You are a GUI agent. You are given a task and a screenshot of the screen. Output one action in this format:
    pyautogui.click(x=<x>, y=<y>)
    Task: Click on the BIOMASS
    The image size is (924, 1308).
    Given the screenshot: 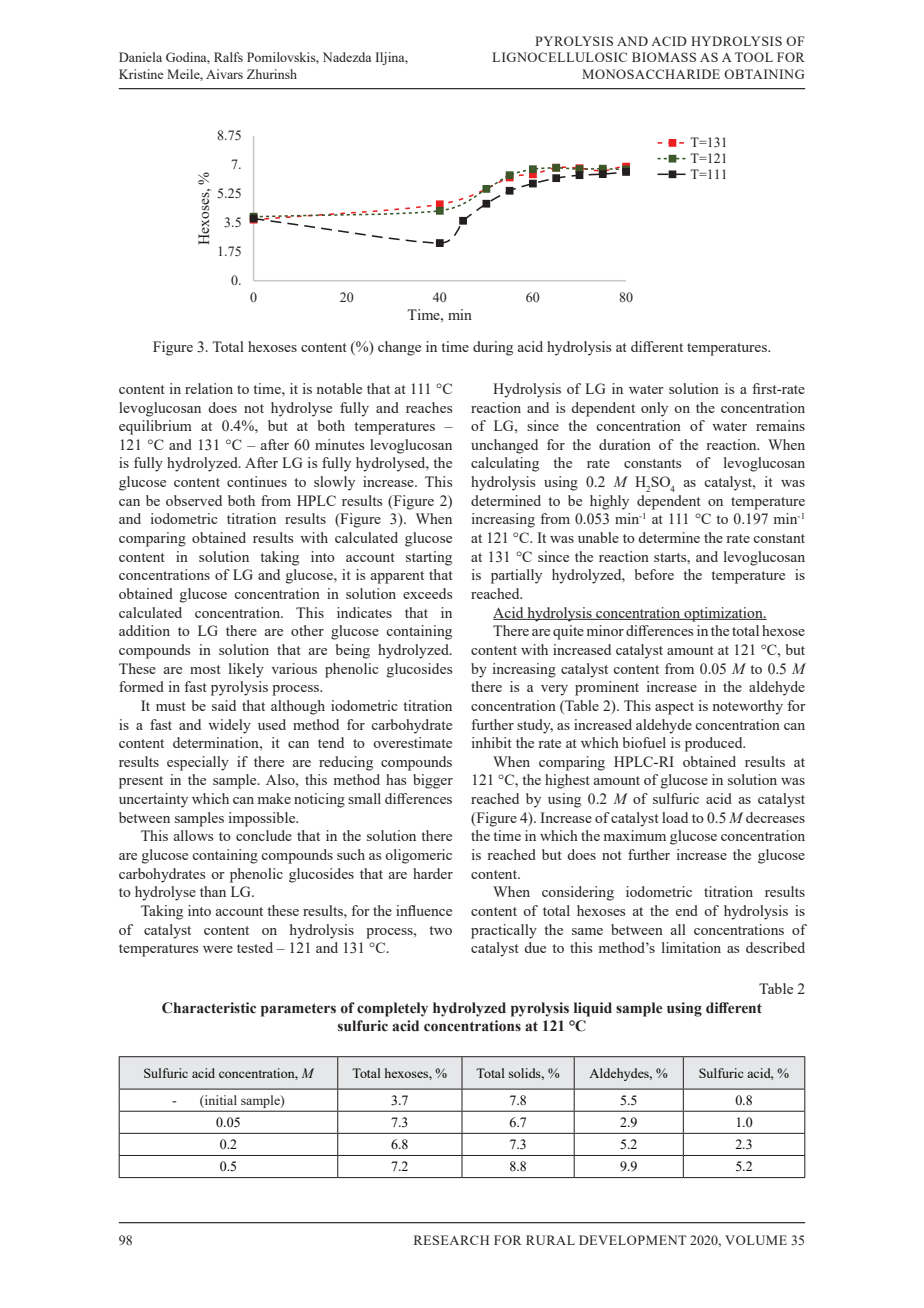 What is the action you would take?
    pyautogui.click(x=664, y=57)
